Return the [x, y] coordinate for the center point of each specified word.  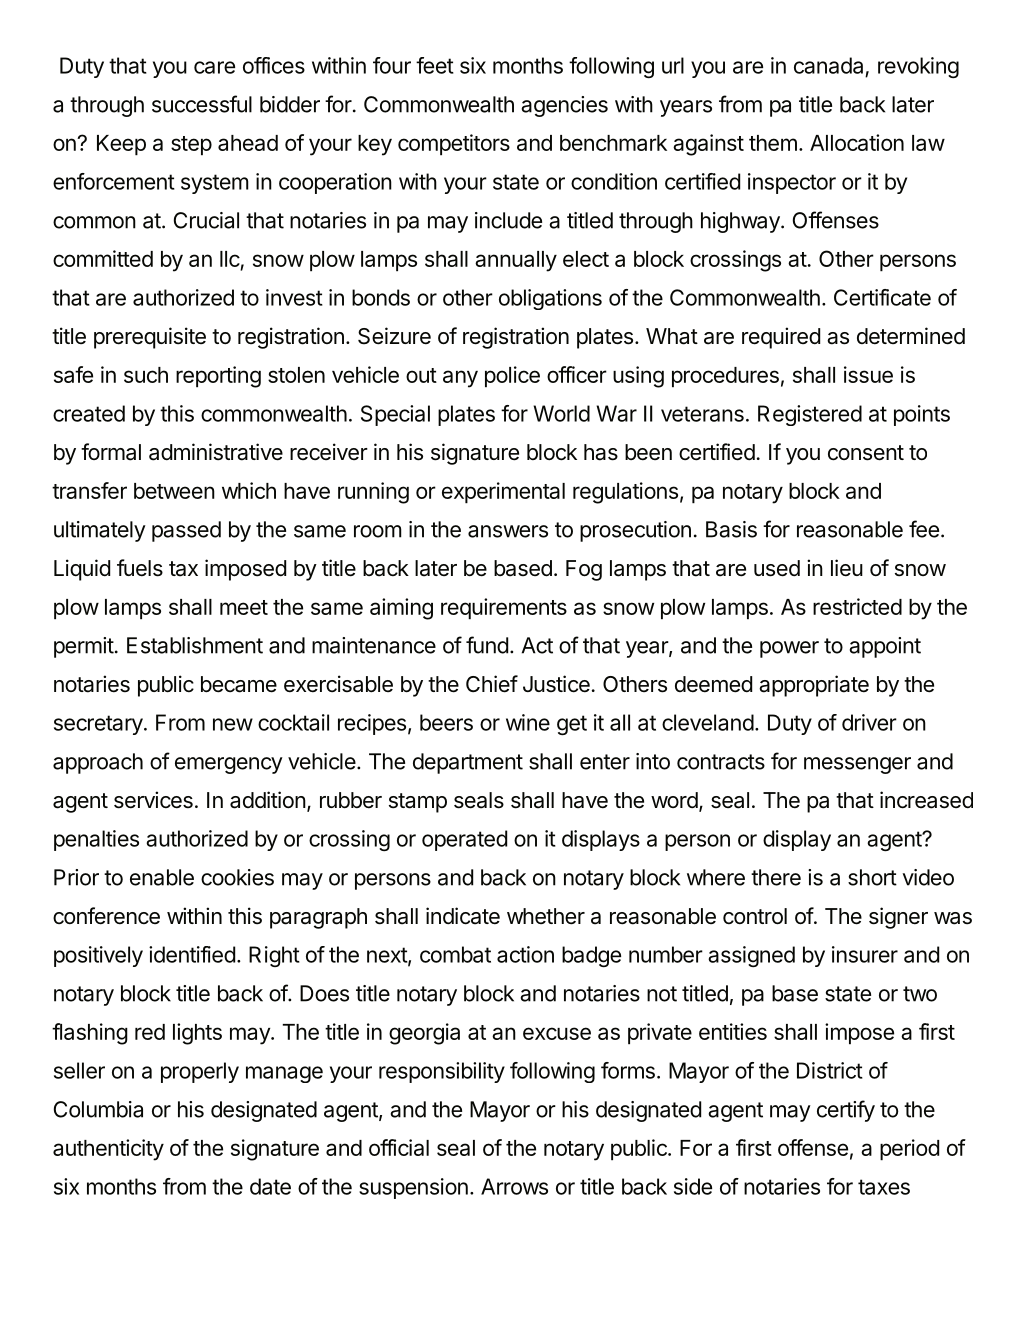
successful [202, 104]
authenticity [108, 1150]
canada [828, 65]
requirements [504, 609]
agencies [564, 106]
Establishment [195, 645]
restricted [857, 606]
